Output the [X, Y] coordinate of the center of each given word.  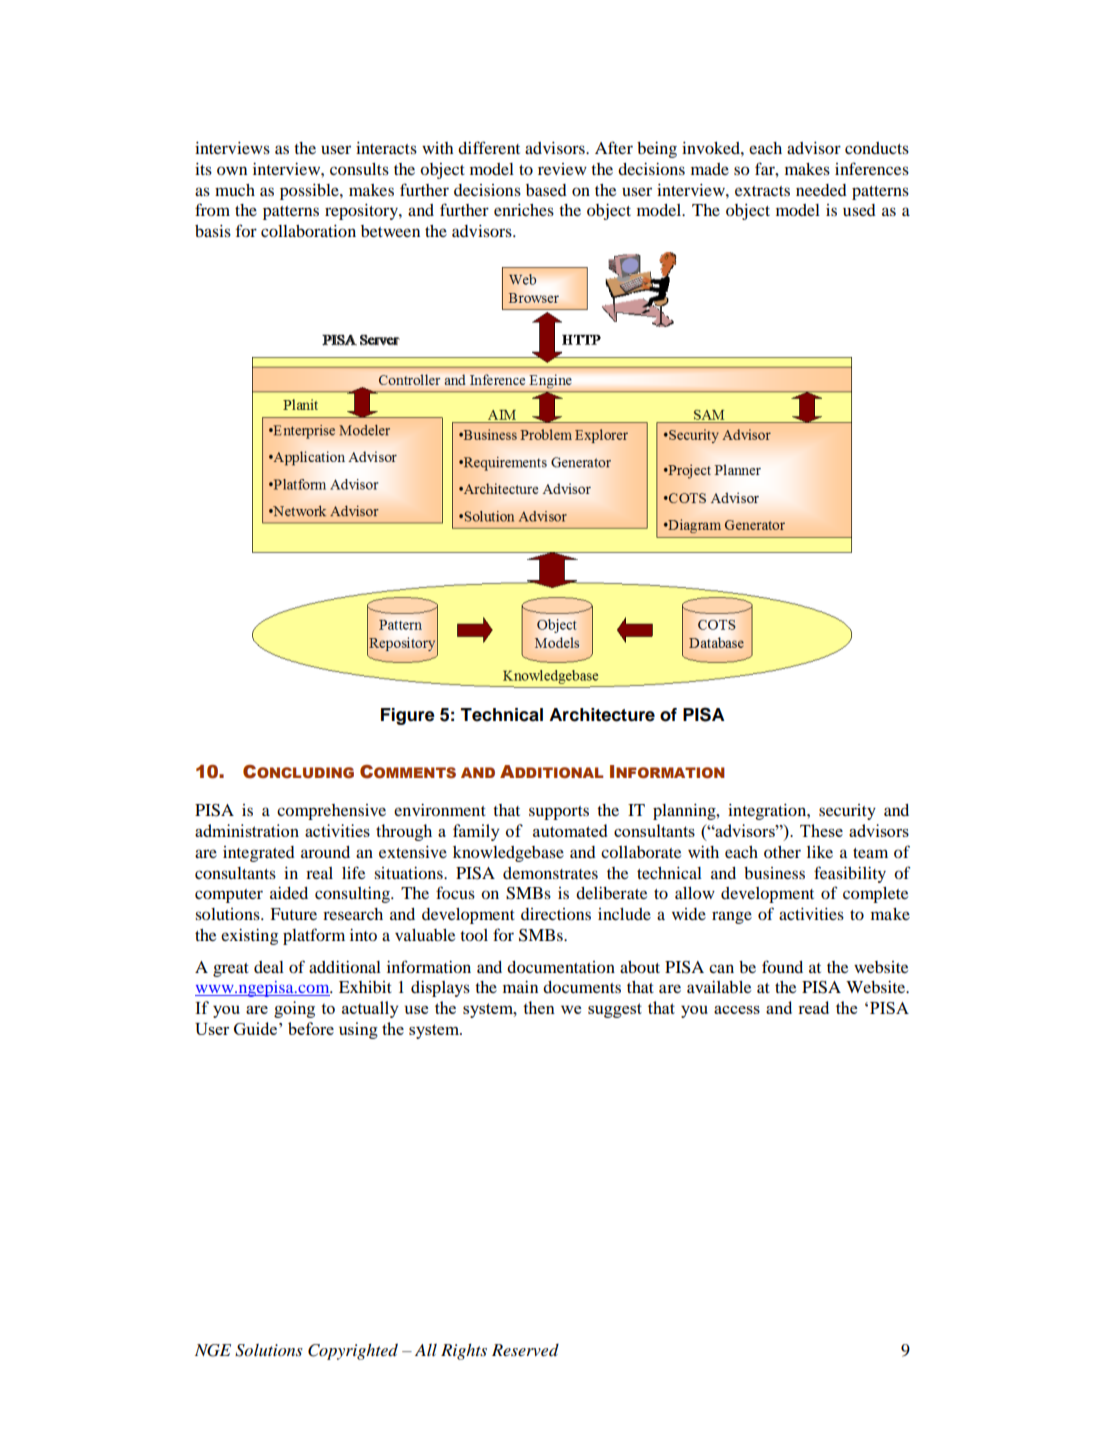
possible [310, 192]
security [847, 812]
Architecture [602, 715]
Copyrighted [353, 1351]
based [546, 190]
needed [821, 190]
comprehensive [331, 812]
